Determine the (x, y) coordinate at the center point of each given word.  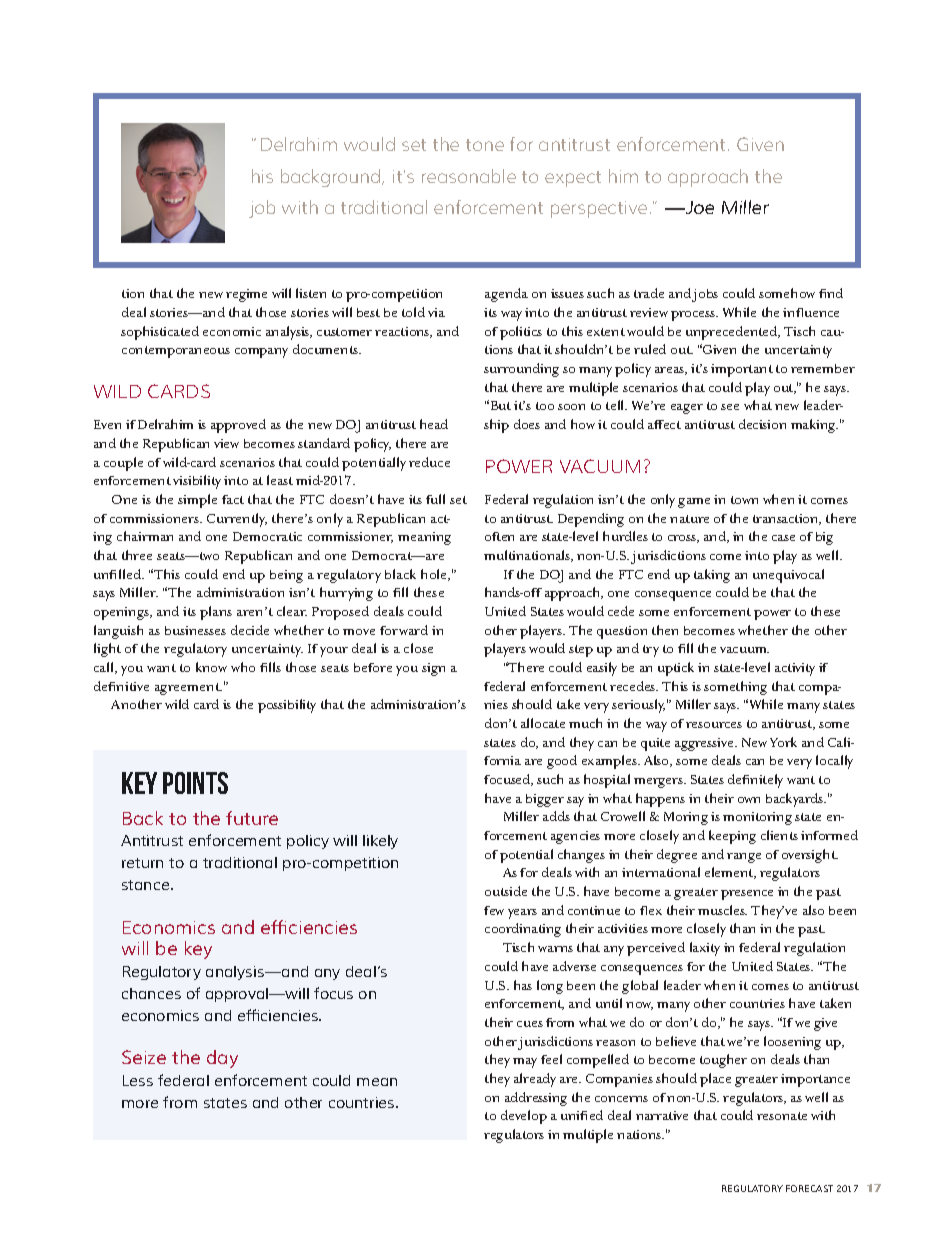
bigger (545, 800)
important (742, 370)
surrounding (521, 370)
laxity (705, 949)
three (137, 555)
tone (485, 145)
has (523, 985)
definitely (755, 781)
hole (435, 575)
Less (138, 1080)
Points (195, 783)
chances (151, 993)
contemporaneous (176, 352)
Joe (698, 207)
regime (246, 295)
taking (712, 576)
